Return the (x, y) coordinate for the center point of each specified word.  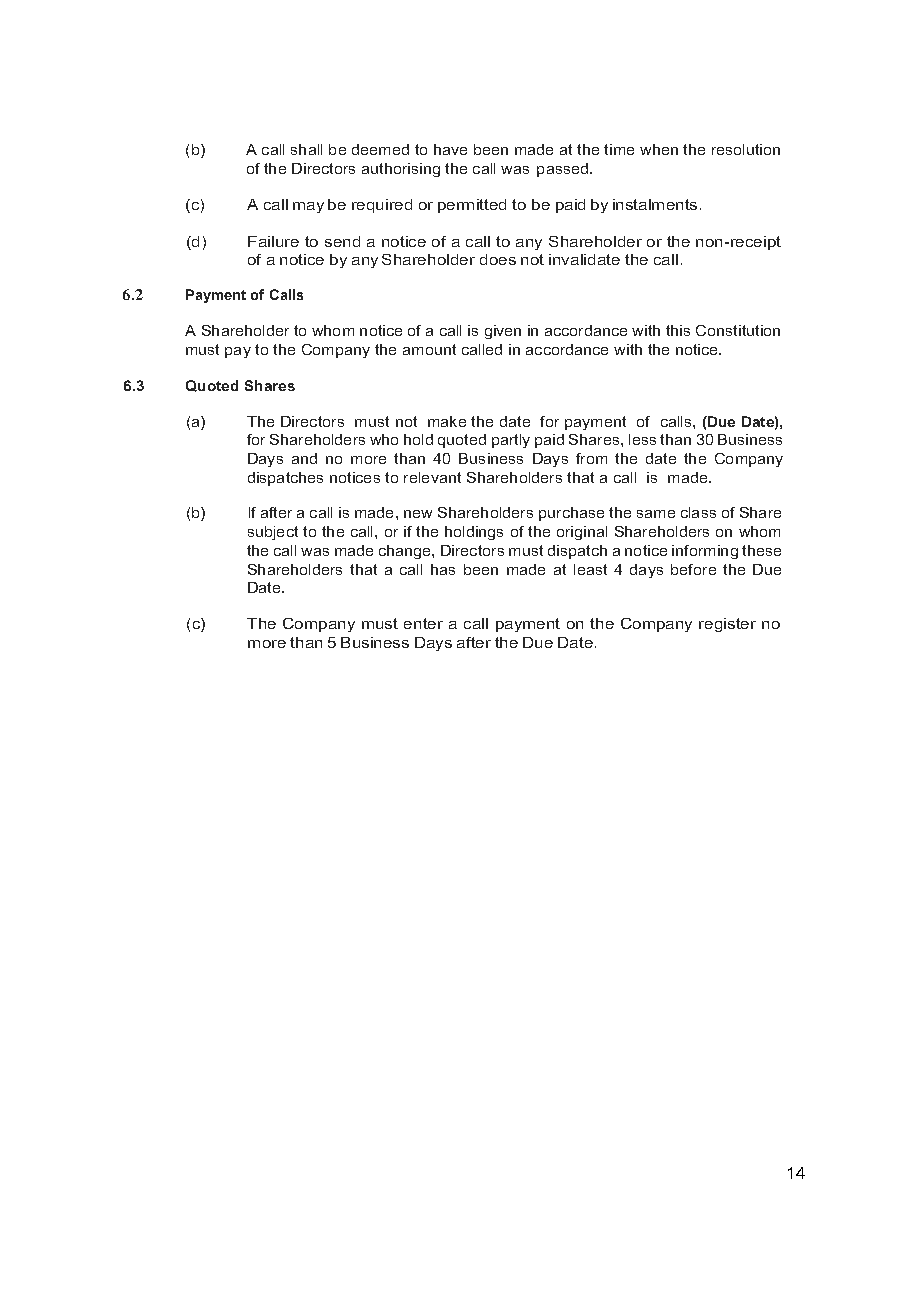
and (304, 458)
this (678, 330)
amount (429, 349)
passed (564, 170)
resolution (746, 149)
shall (306, 149)
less (642, 439)
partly (511, 441)
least (590, 569)
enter (423, 623)
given (503, 332)
